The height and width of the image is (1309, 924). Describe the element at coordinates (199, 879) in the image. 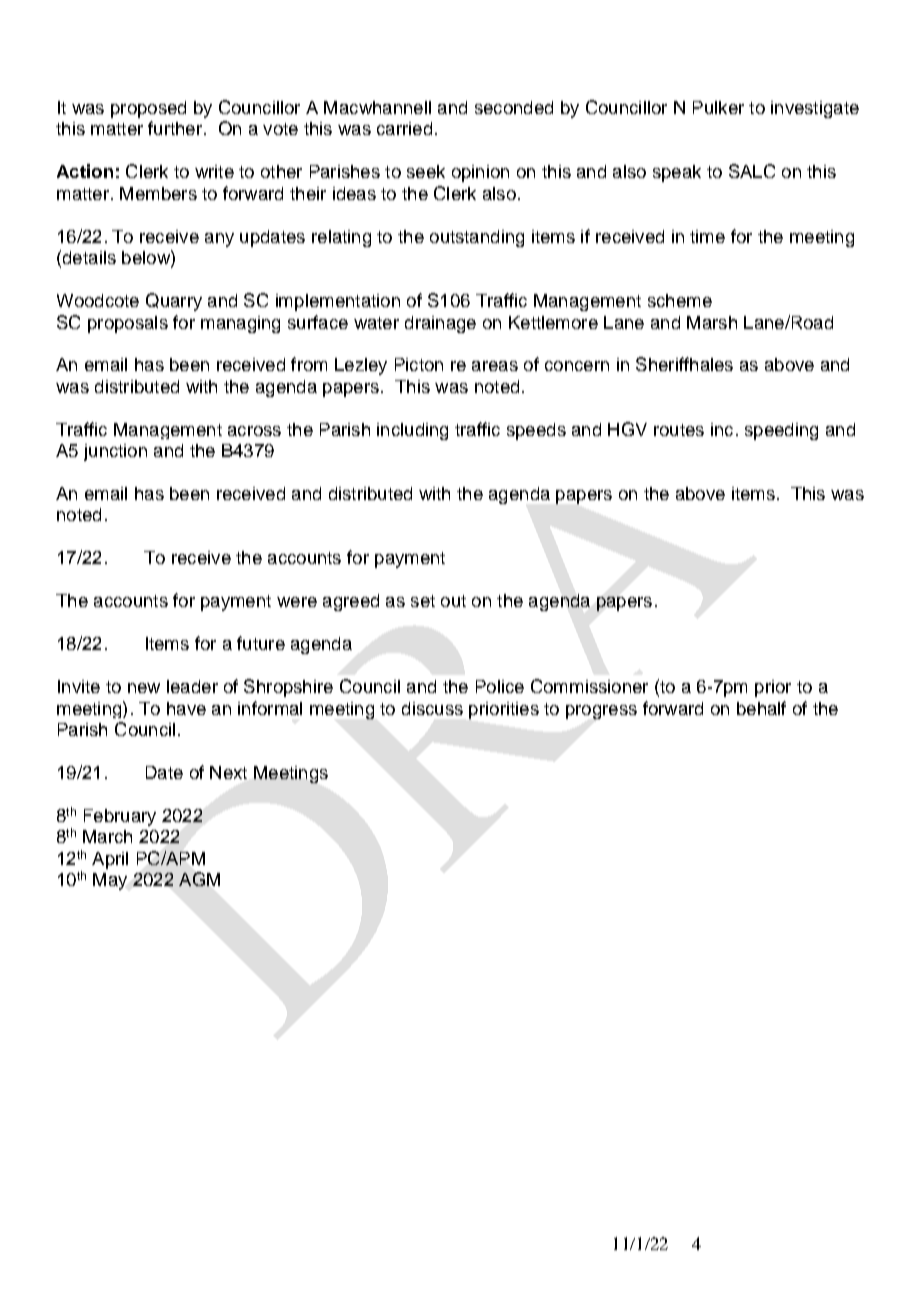

I see `AGM` at that location.
